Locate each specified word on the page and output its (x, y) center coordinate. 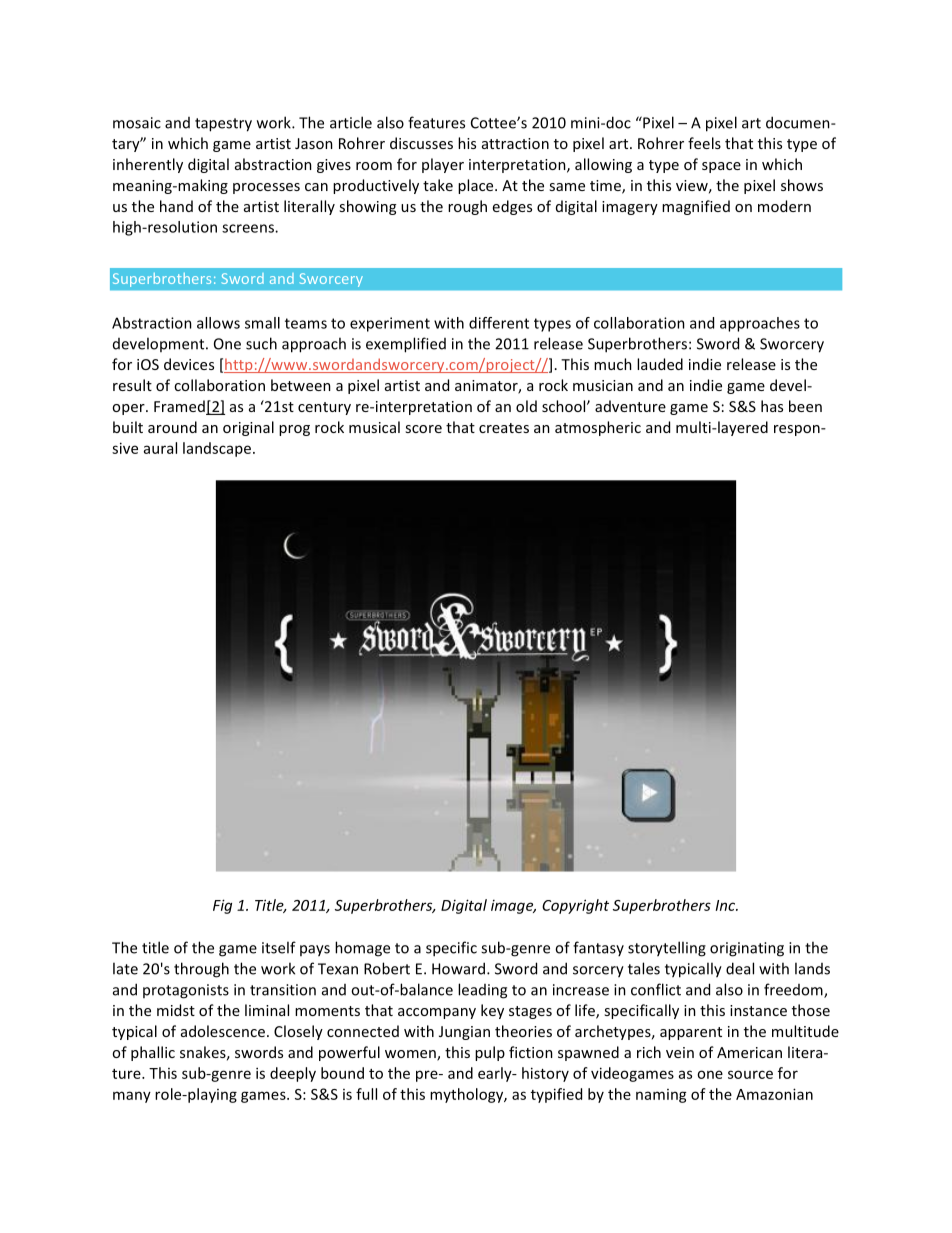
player (443, 165)
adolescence (223, 1031)
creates (504, 428)
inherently (148, 165)
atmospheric (598, 428)
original (248, 428)
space (721, 167)
